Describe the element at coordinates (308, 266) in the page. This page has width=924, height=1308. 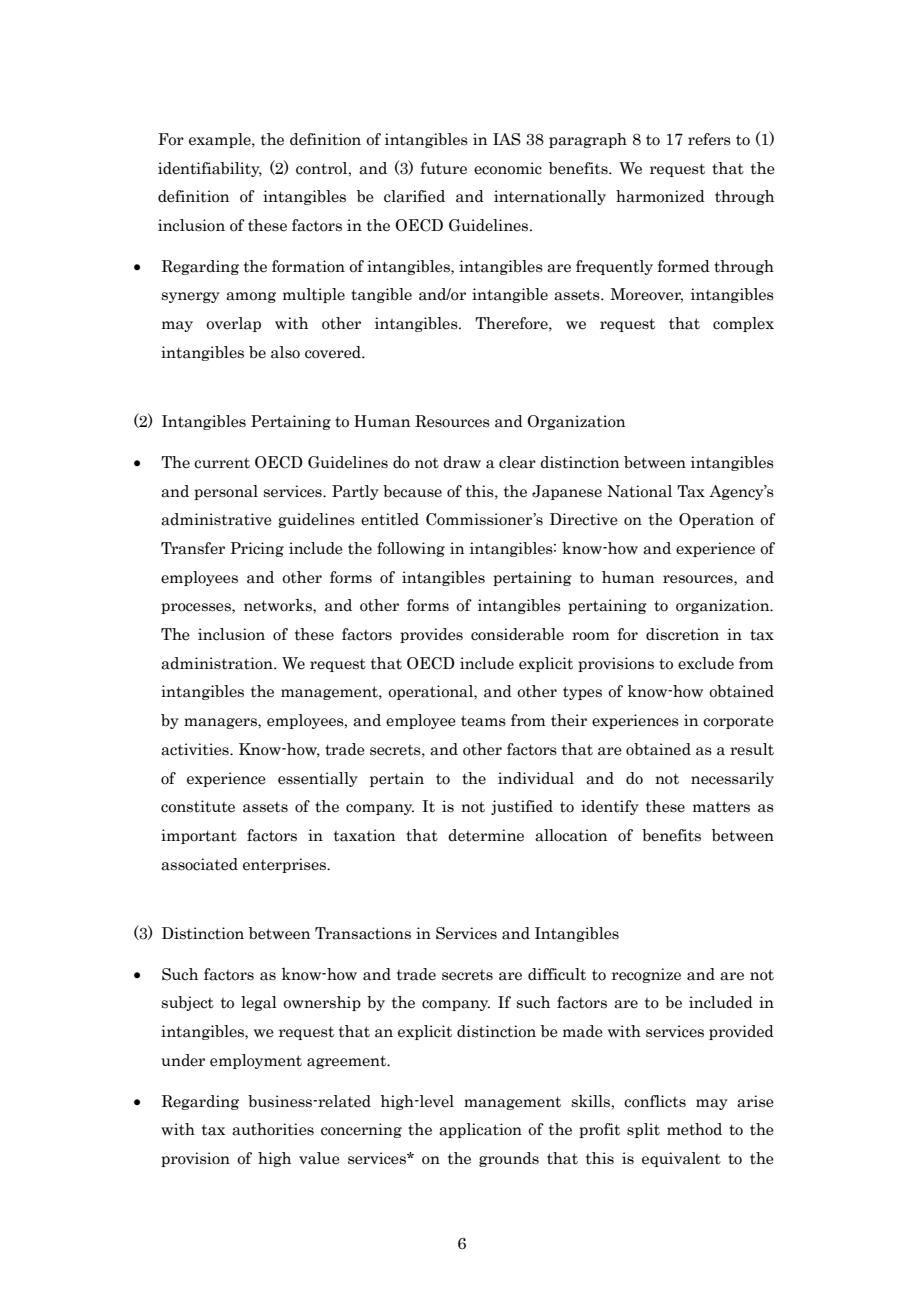
I see `formation` at that location.
